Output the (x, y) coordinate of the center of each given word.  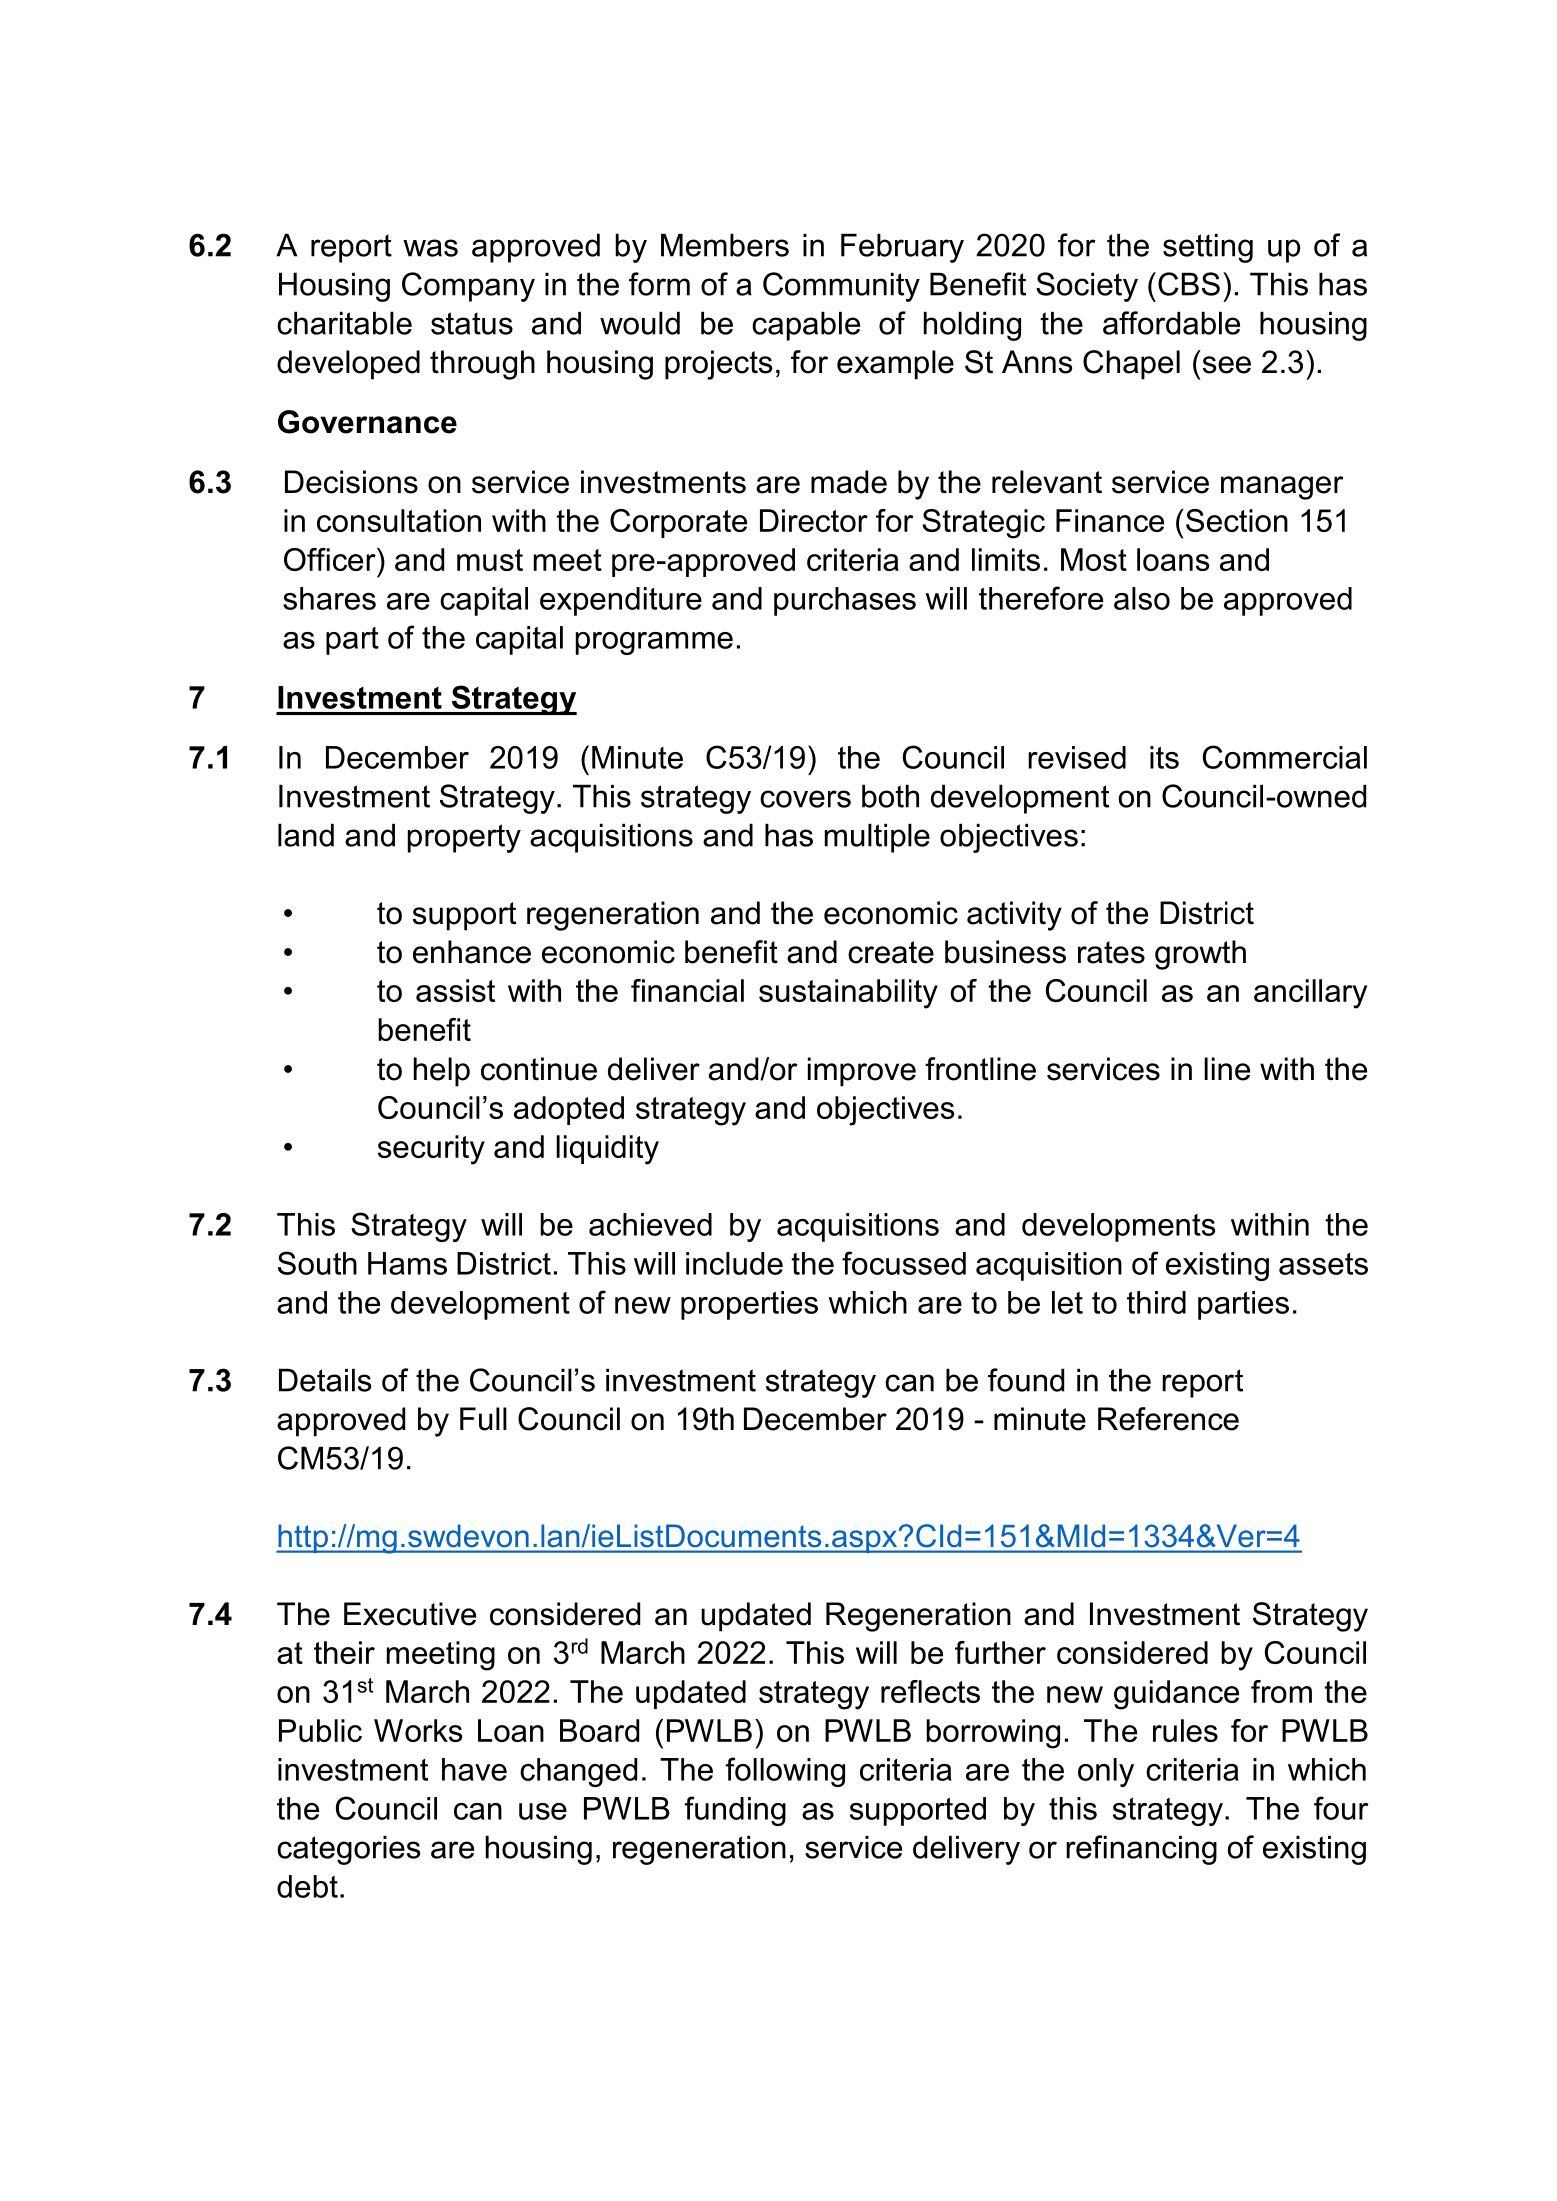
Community (841, 287)
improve (862, 1072)
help (442, 1072)
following (785, 1772)
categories (349, 1850)
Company (468, 287)
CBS (1189, 284)
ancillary (1310, 994)
